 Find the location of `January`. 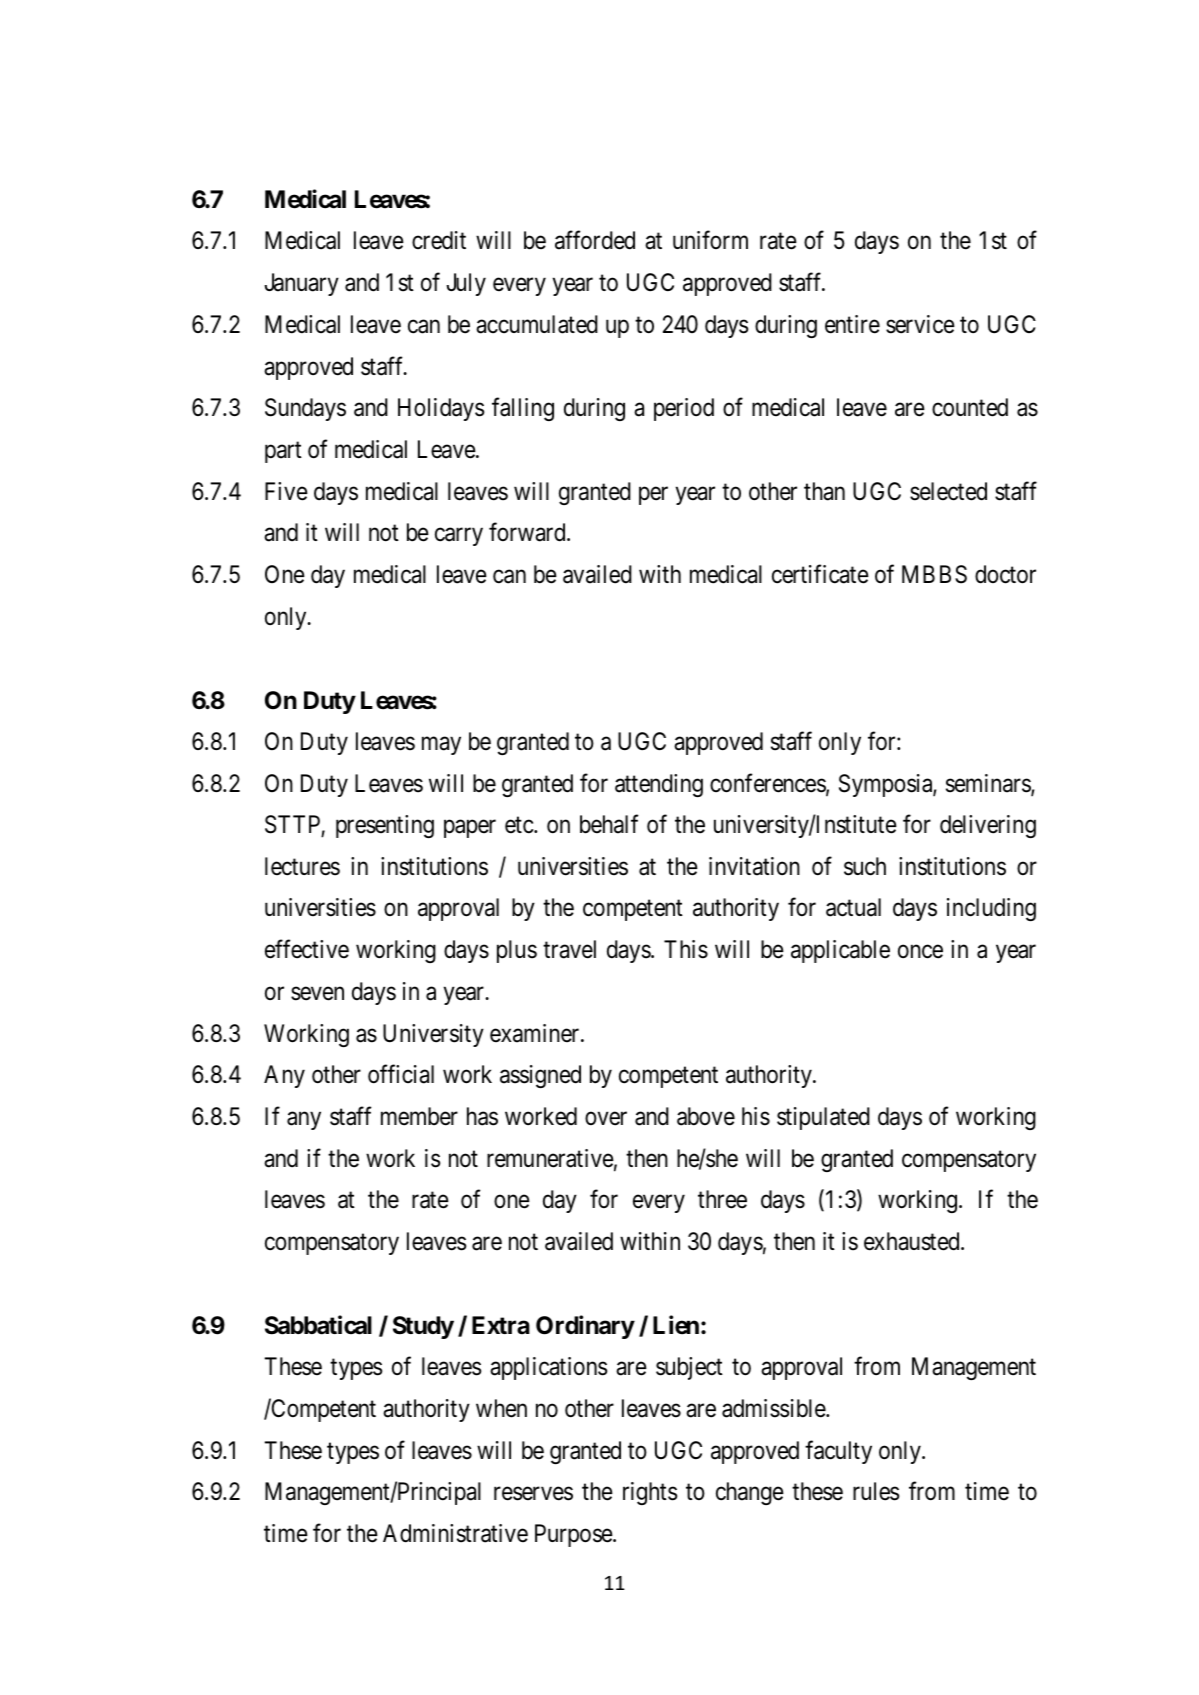

January is located at coordinates (301, 284).
